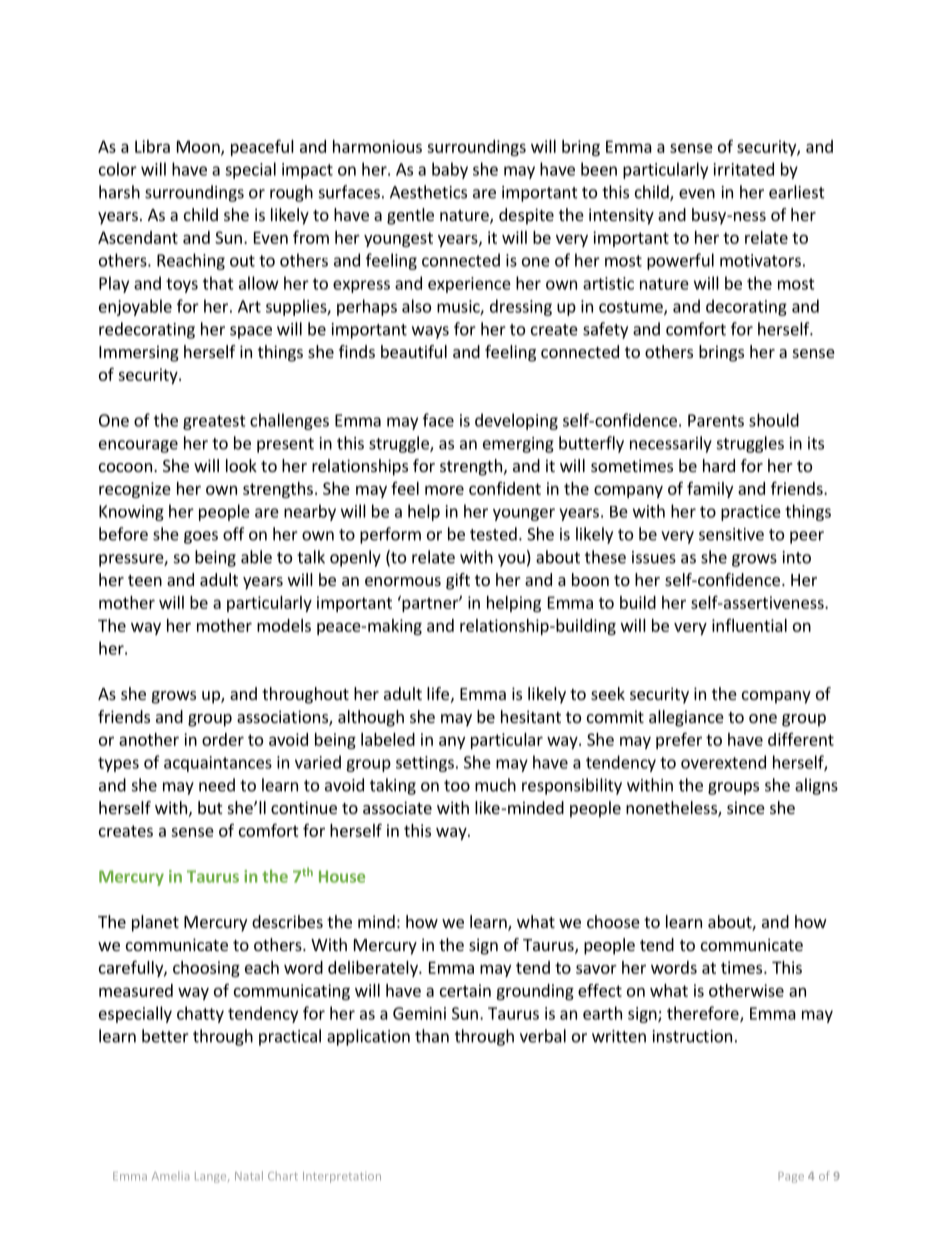  What do you see at coordinates (201, 537) in the screenshot?
I see `goes` at bounding box center [201, 537].
